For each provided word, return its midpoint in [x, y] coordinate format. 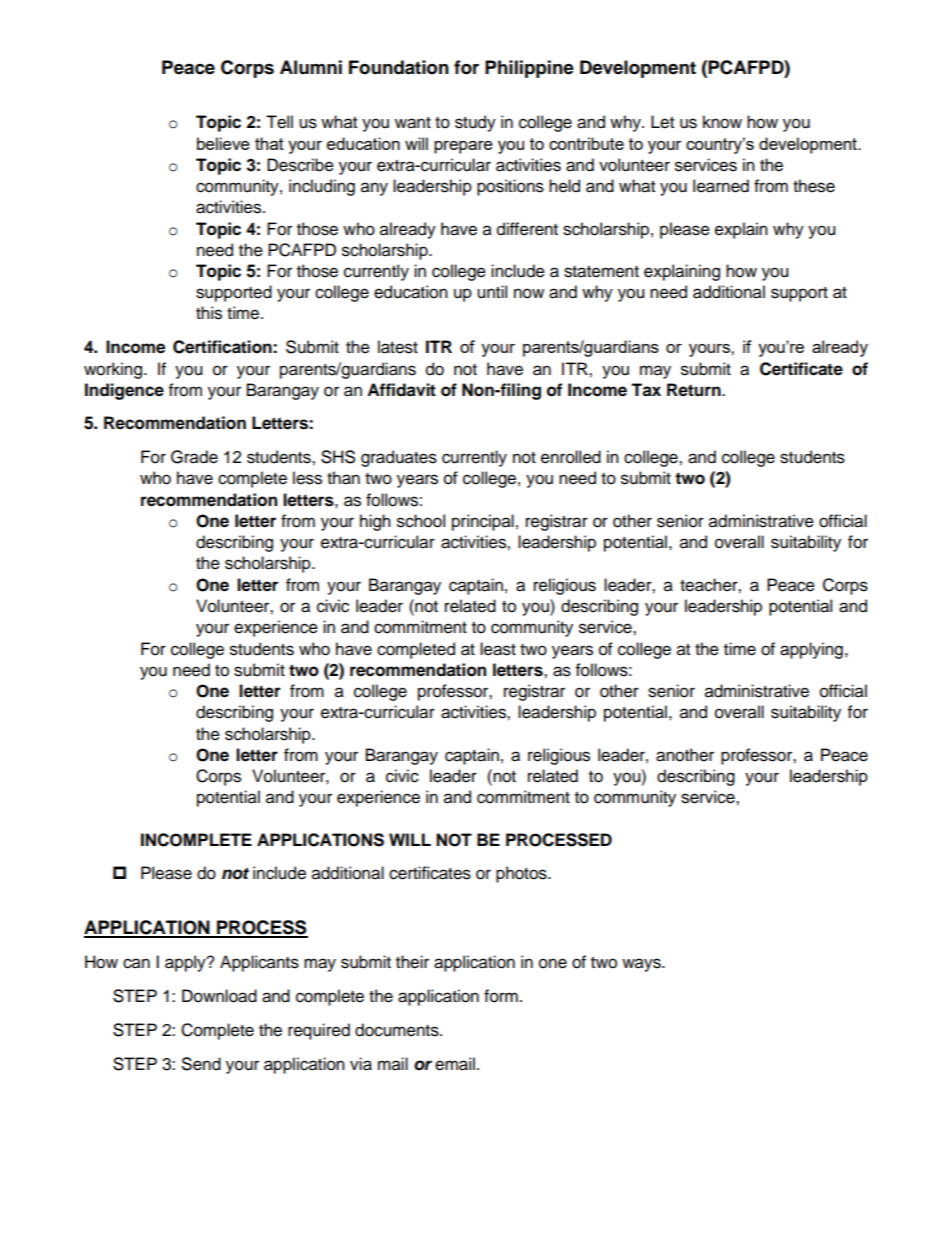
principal [483, 522]
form [501, 996]
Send [201, 1064]
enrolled [571, 457]
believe [223, 143]
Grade [194, 457]
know [722, 122]
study [475, 123]
